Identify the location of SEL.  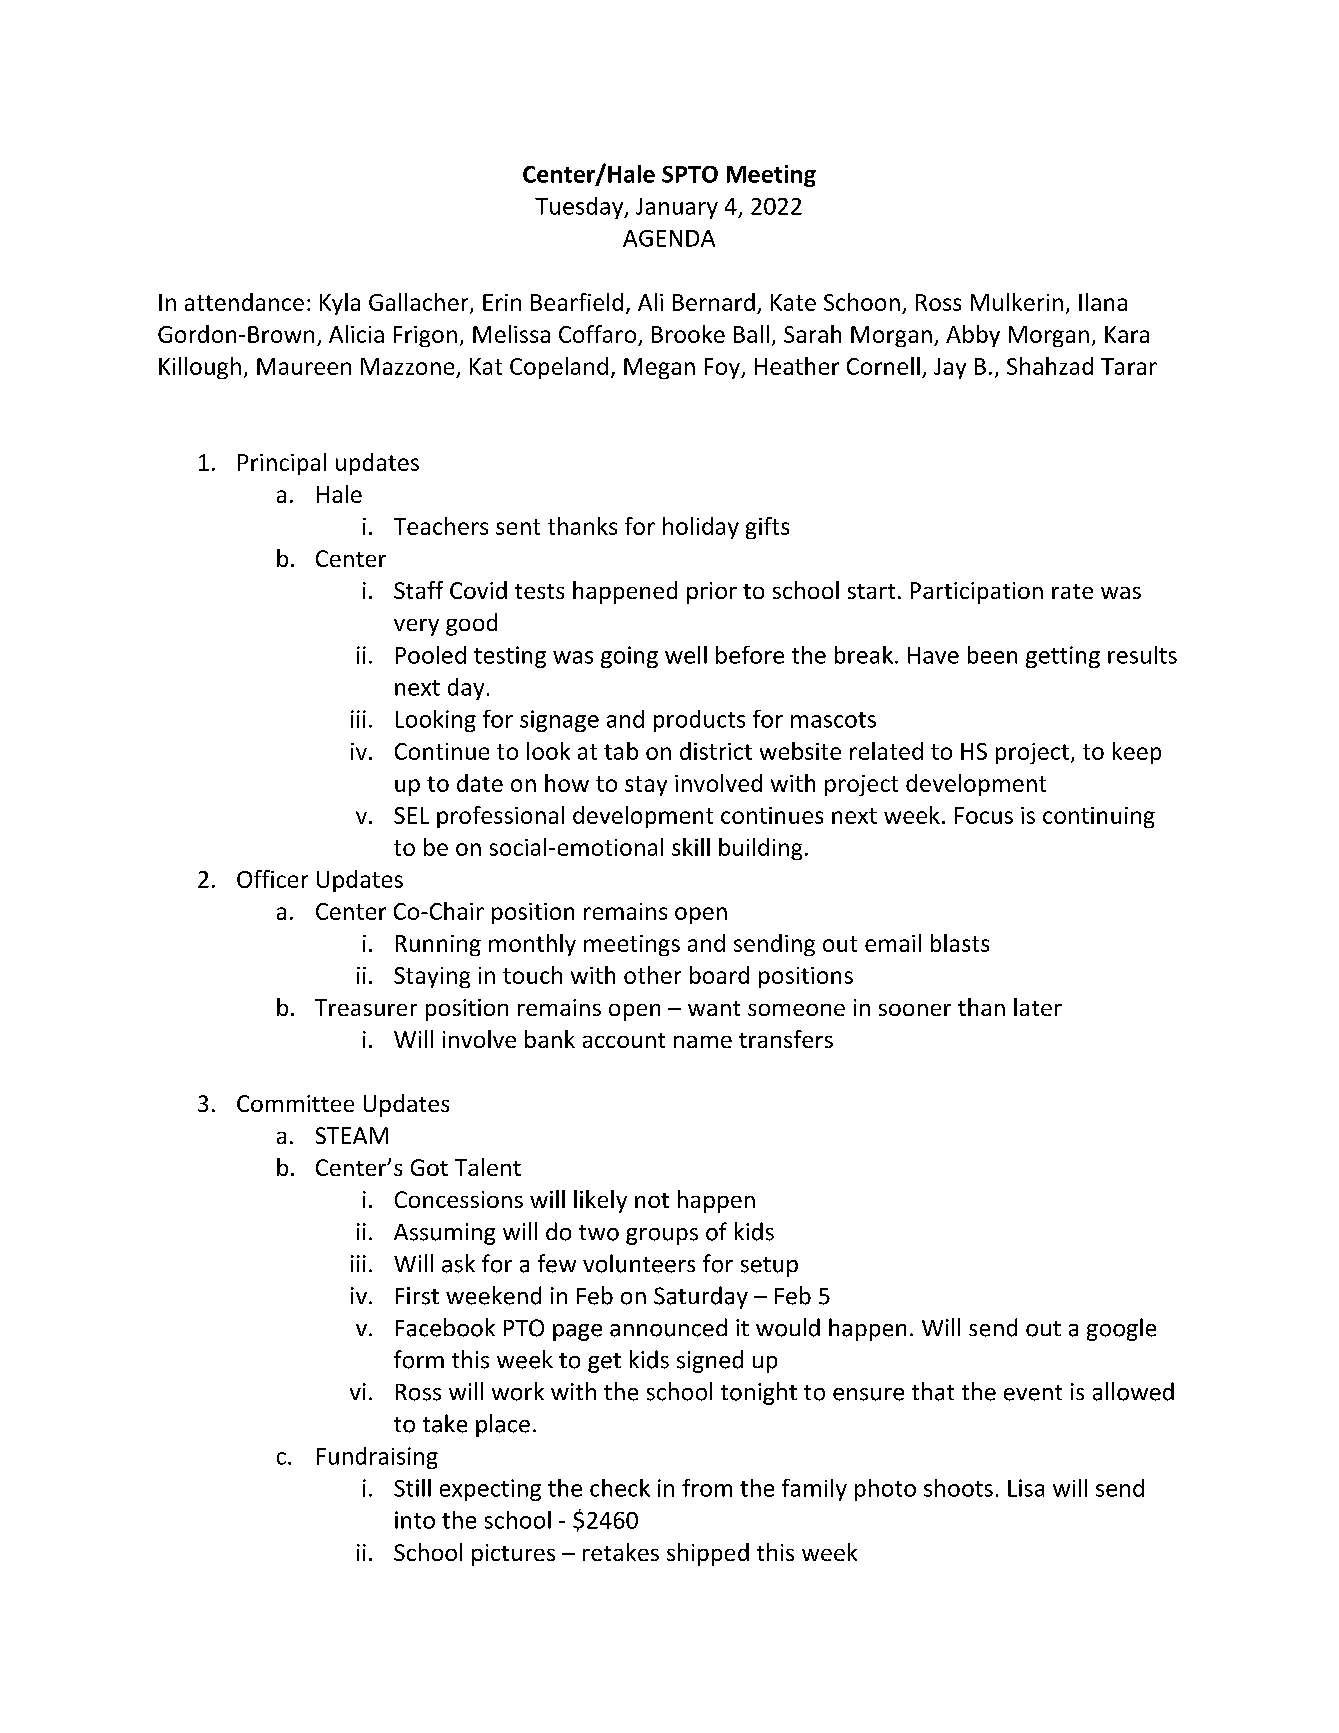
(411, 815).
